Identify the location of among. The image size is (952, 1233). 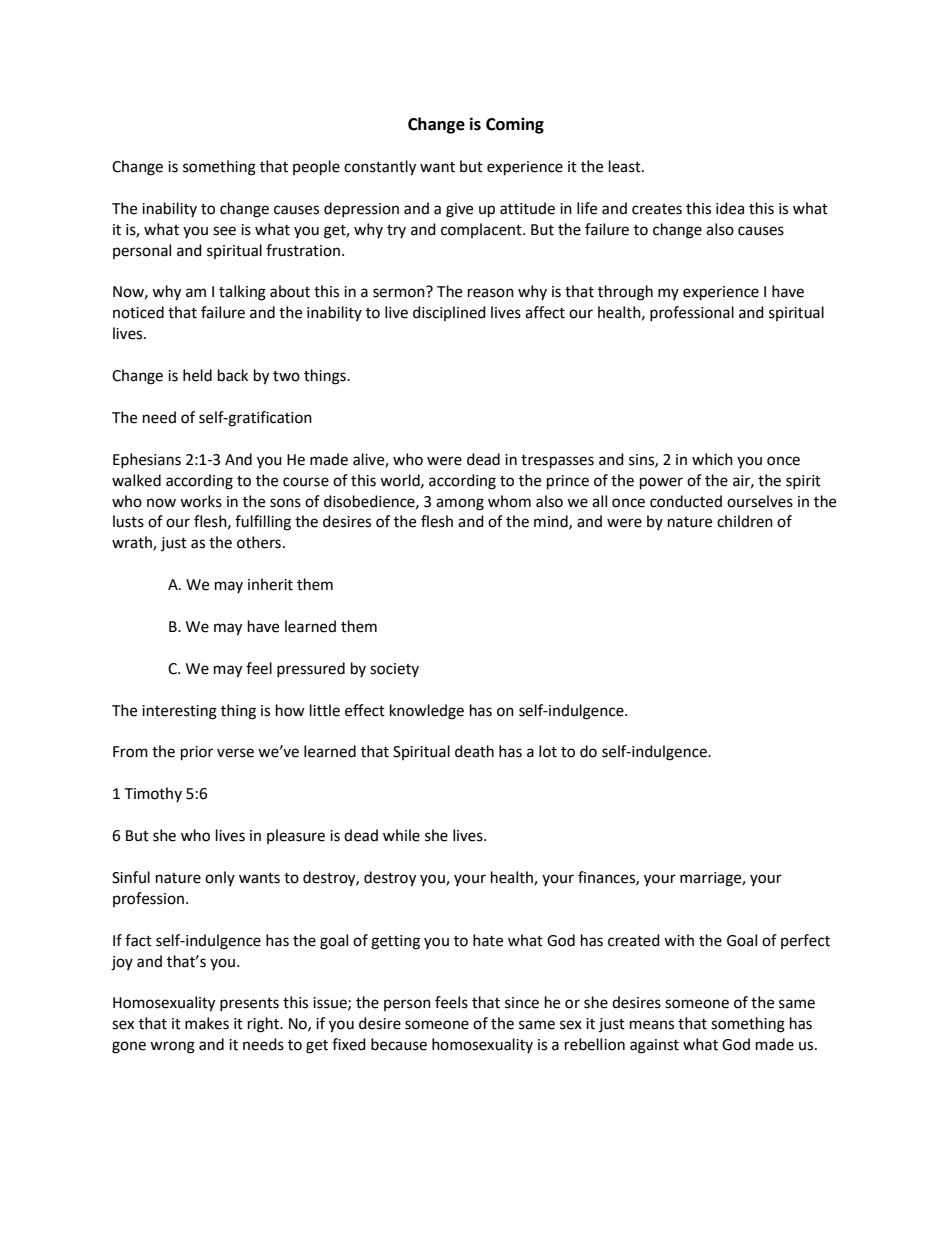
(460, 504).
